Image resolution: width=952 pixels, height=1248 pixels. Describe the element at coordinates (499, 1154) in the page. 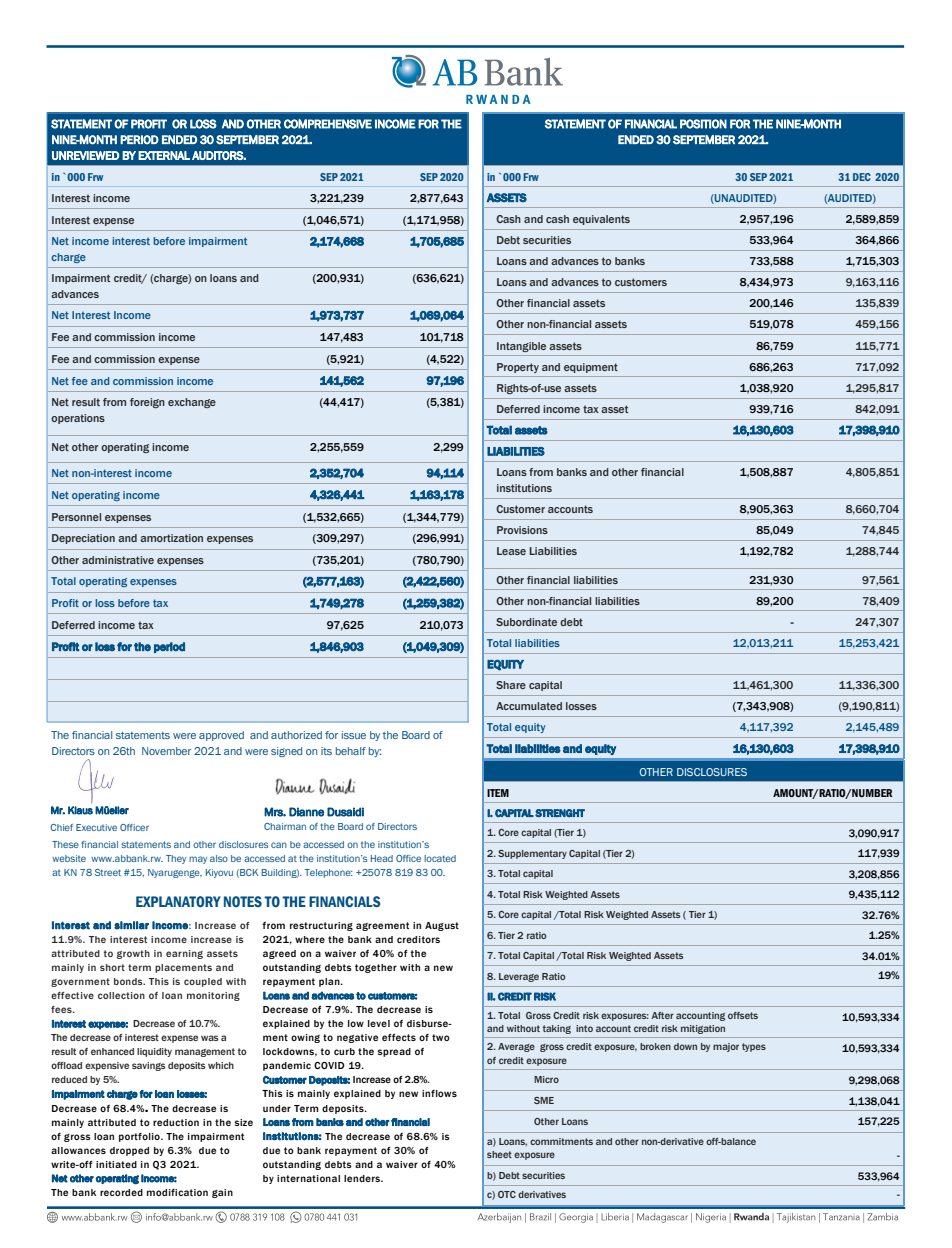

I see `sheet` at that location.
